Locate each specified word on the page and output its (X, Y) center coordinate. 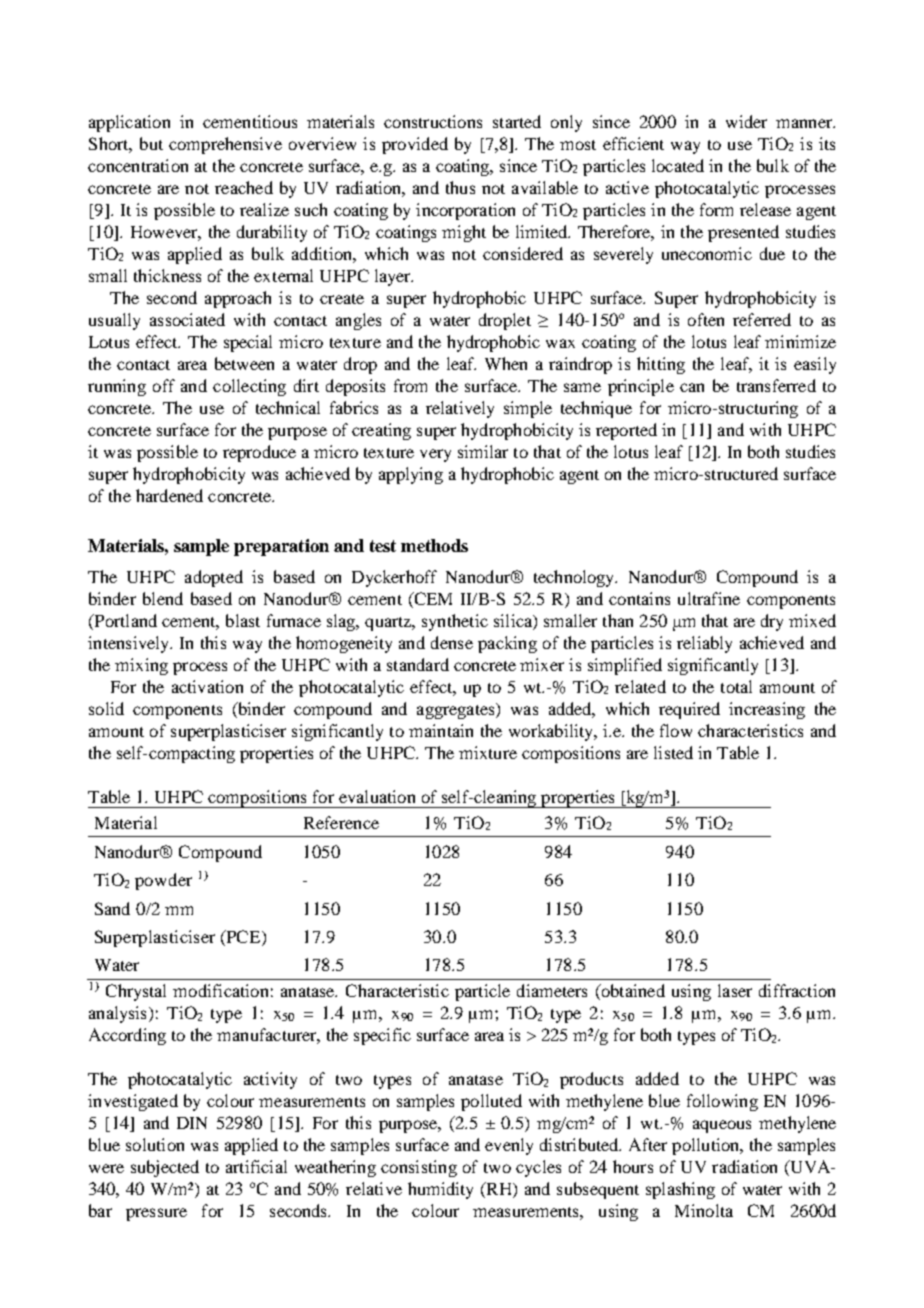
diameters (552, 990)
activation (207, 686)
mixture (488, 752)
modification (220, 990)
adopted (214, 578)
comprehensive (225, 145)
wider (746, 121)
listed (673, 752)
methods (434, 545)
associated (187, 319)
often (706, 319)
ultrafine (709, 598)
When (506, 363)
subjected (165, 1168)
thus (460, 187)
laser (735, 990)
